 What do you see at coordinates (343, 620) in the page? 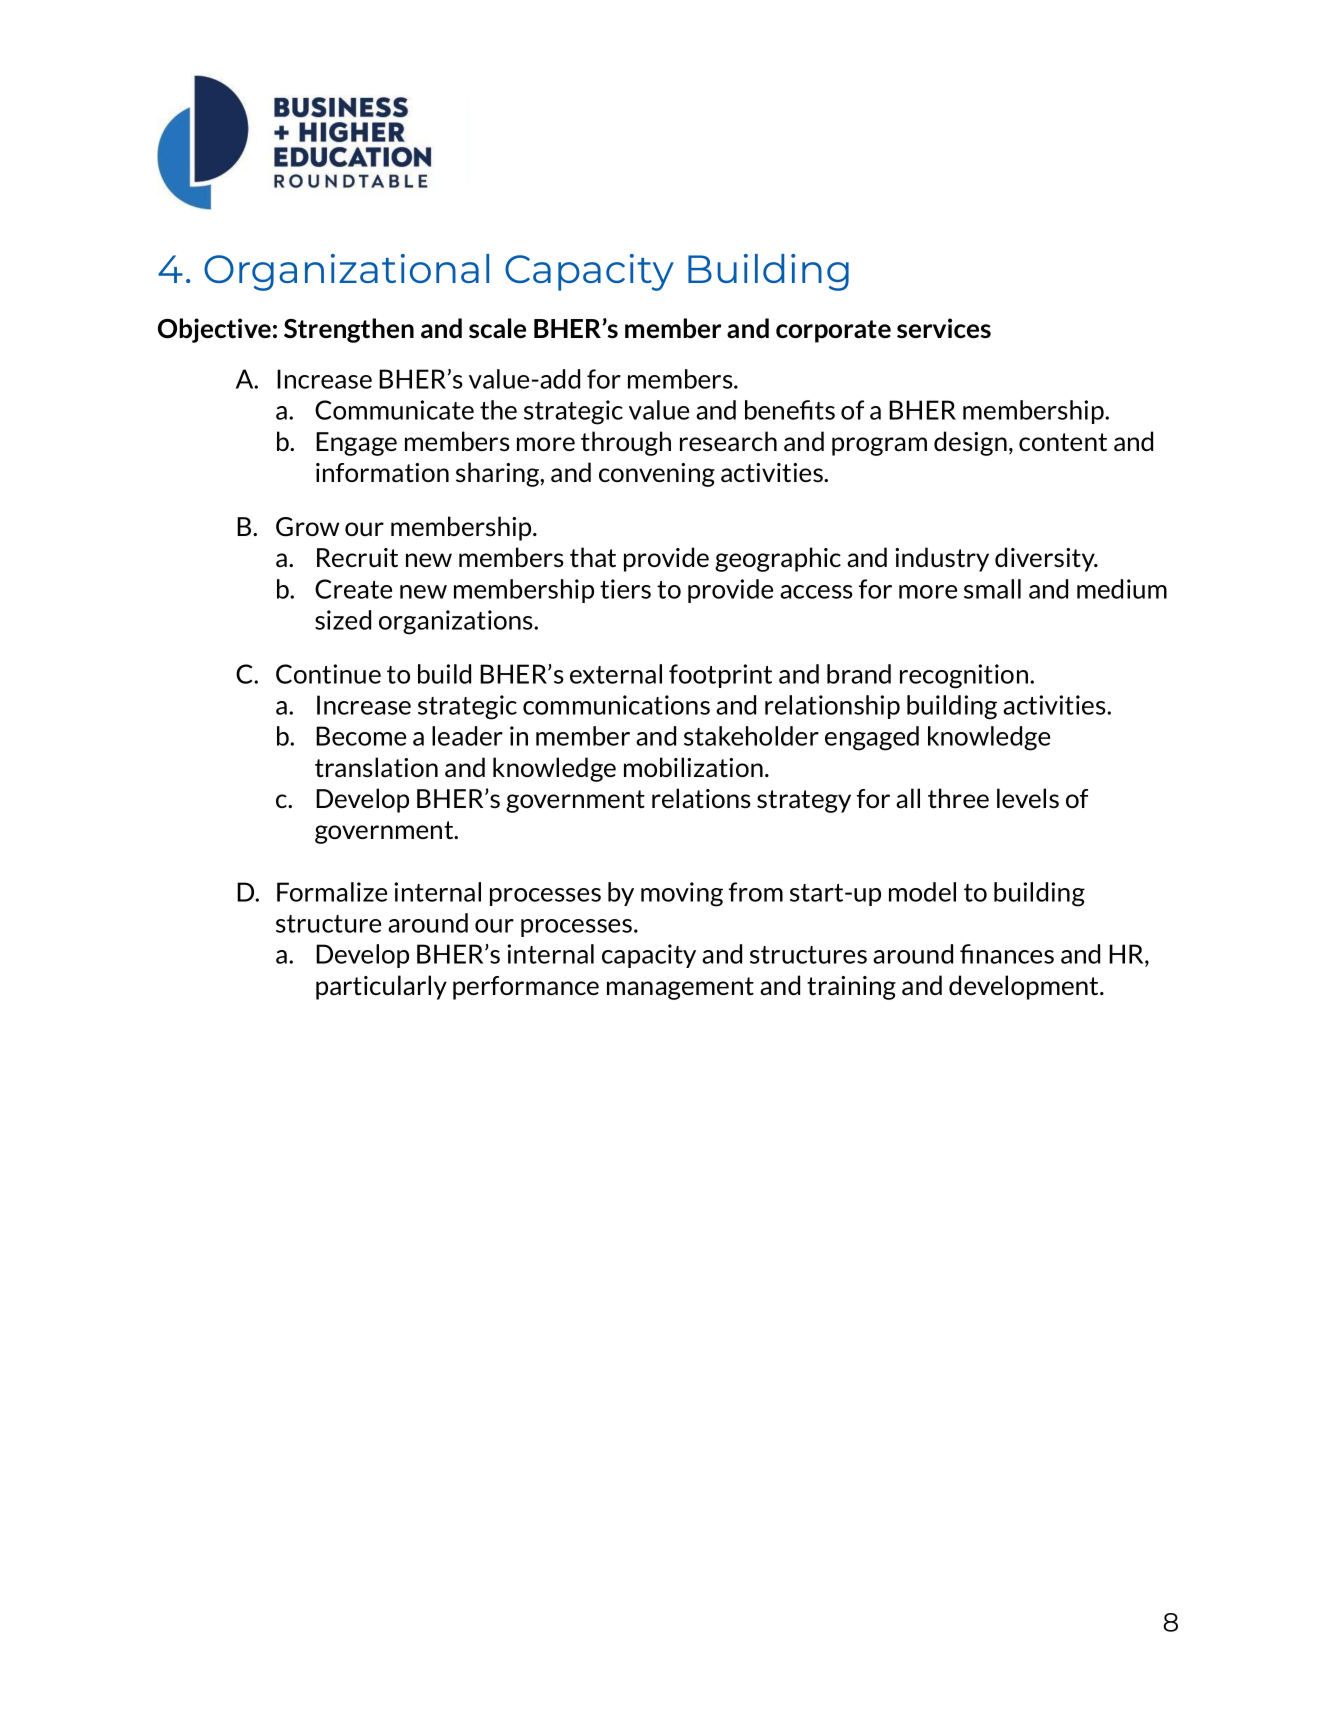
I see `sized` at bounding box center [343, 620].
